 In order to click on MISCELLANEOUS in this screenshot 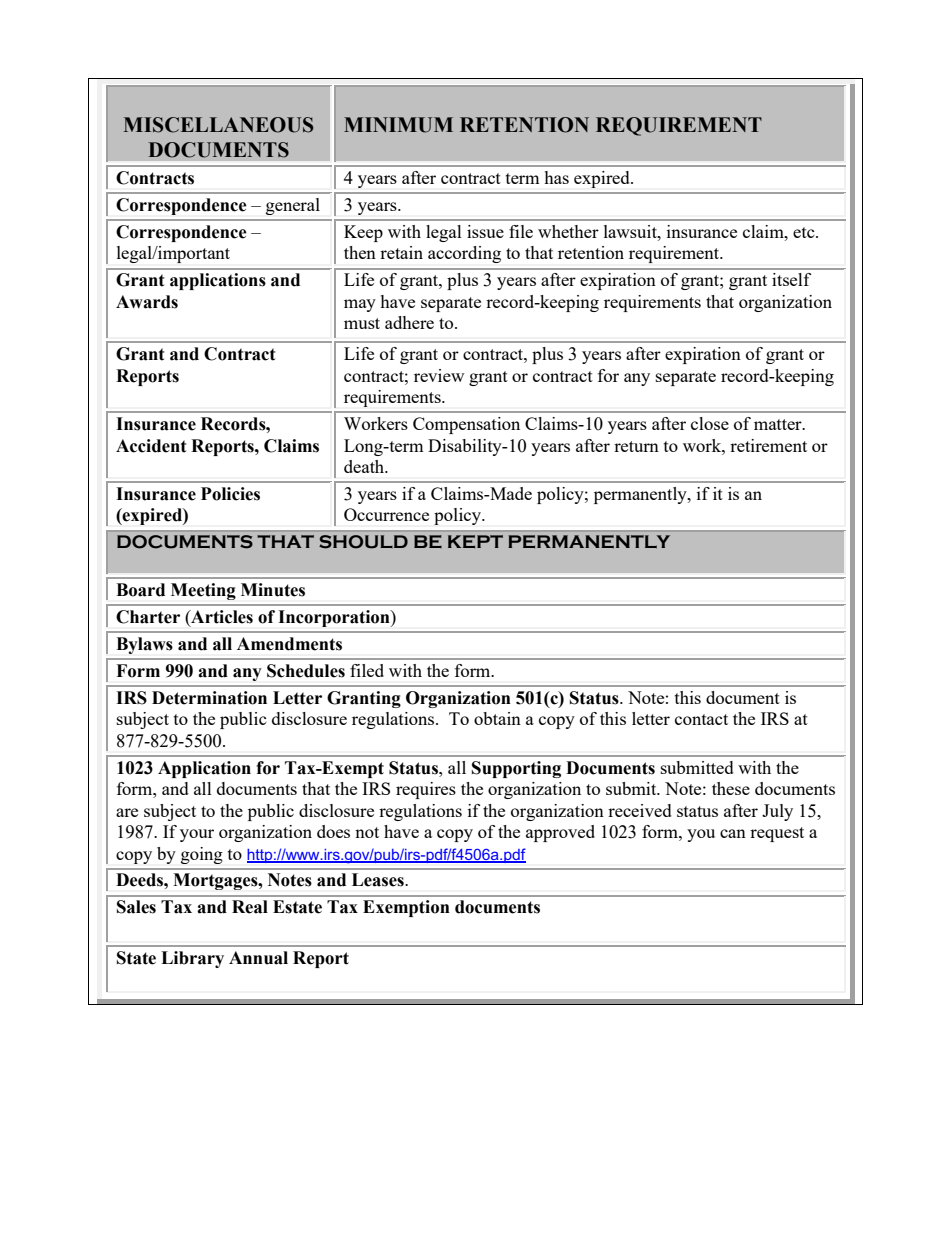, I will do `click(218, 125)`.
